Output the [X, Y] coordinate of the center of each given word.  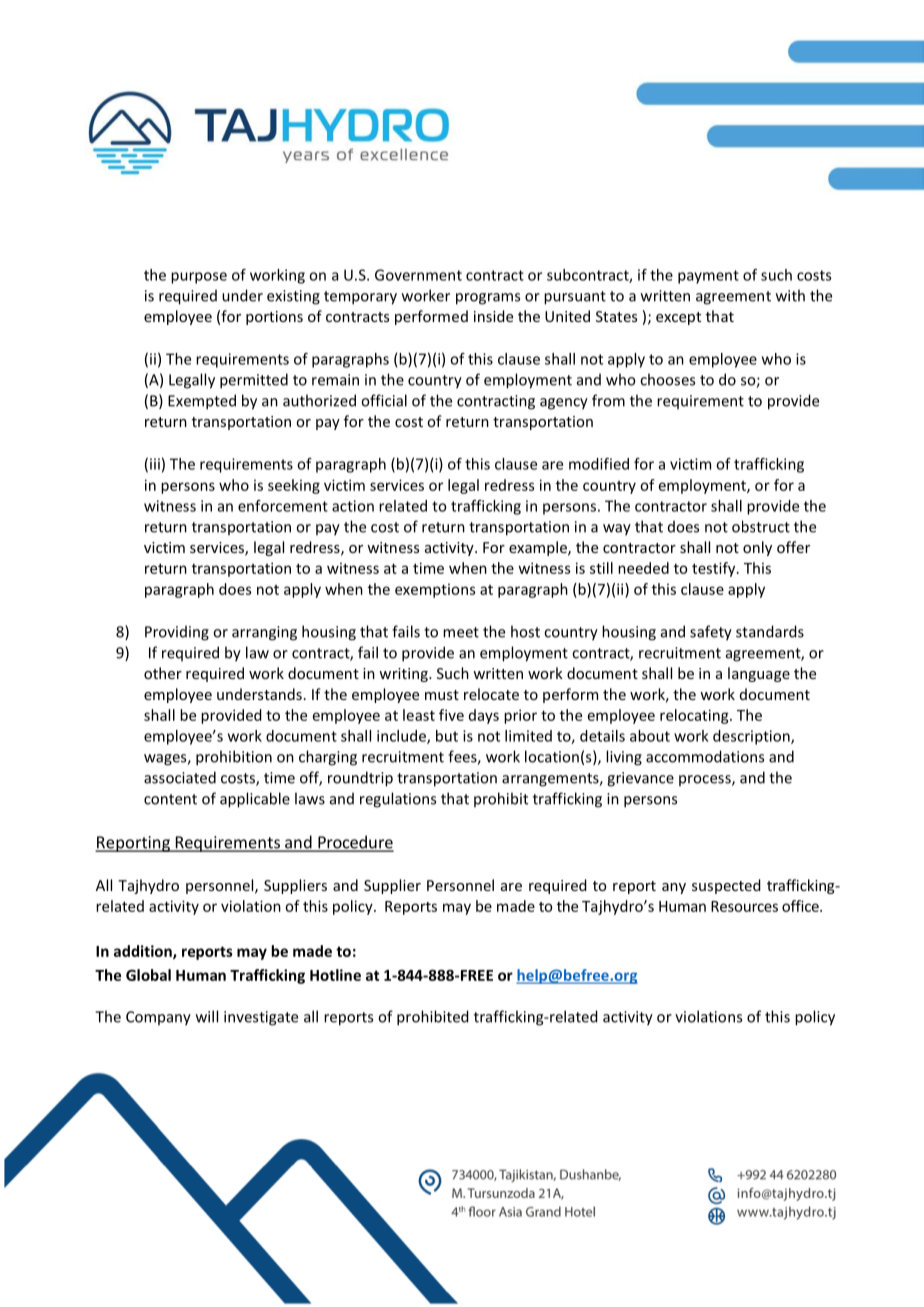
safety [711, 633]
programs [488, 299]
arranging [264, 633]
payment [708, 277]
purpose [199, 278]
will [207, 1016]
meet [461, 632]
